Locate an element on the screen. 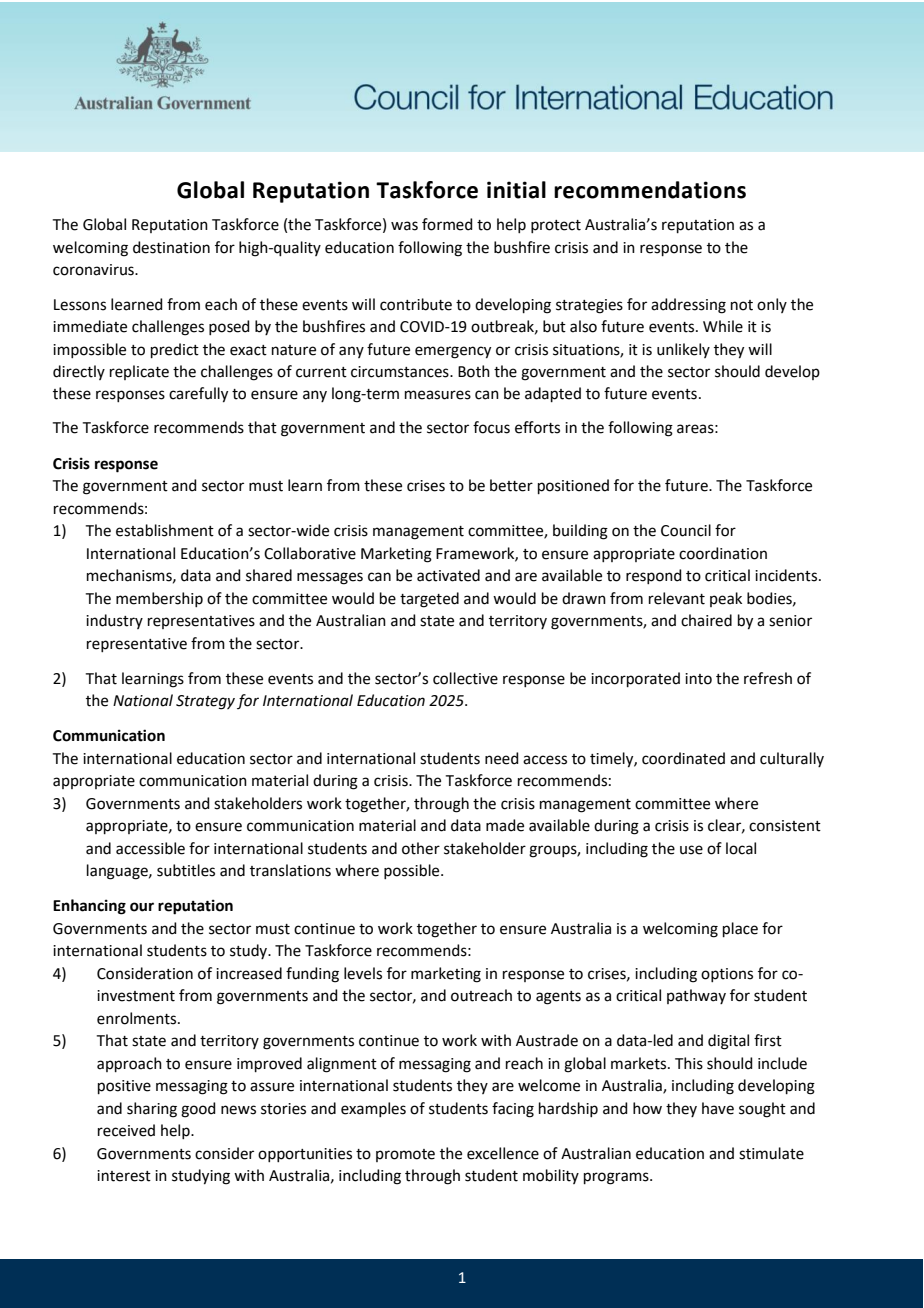 This screenshot has width=924, height=1308. into is located at coordinates (698, 679).
